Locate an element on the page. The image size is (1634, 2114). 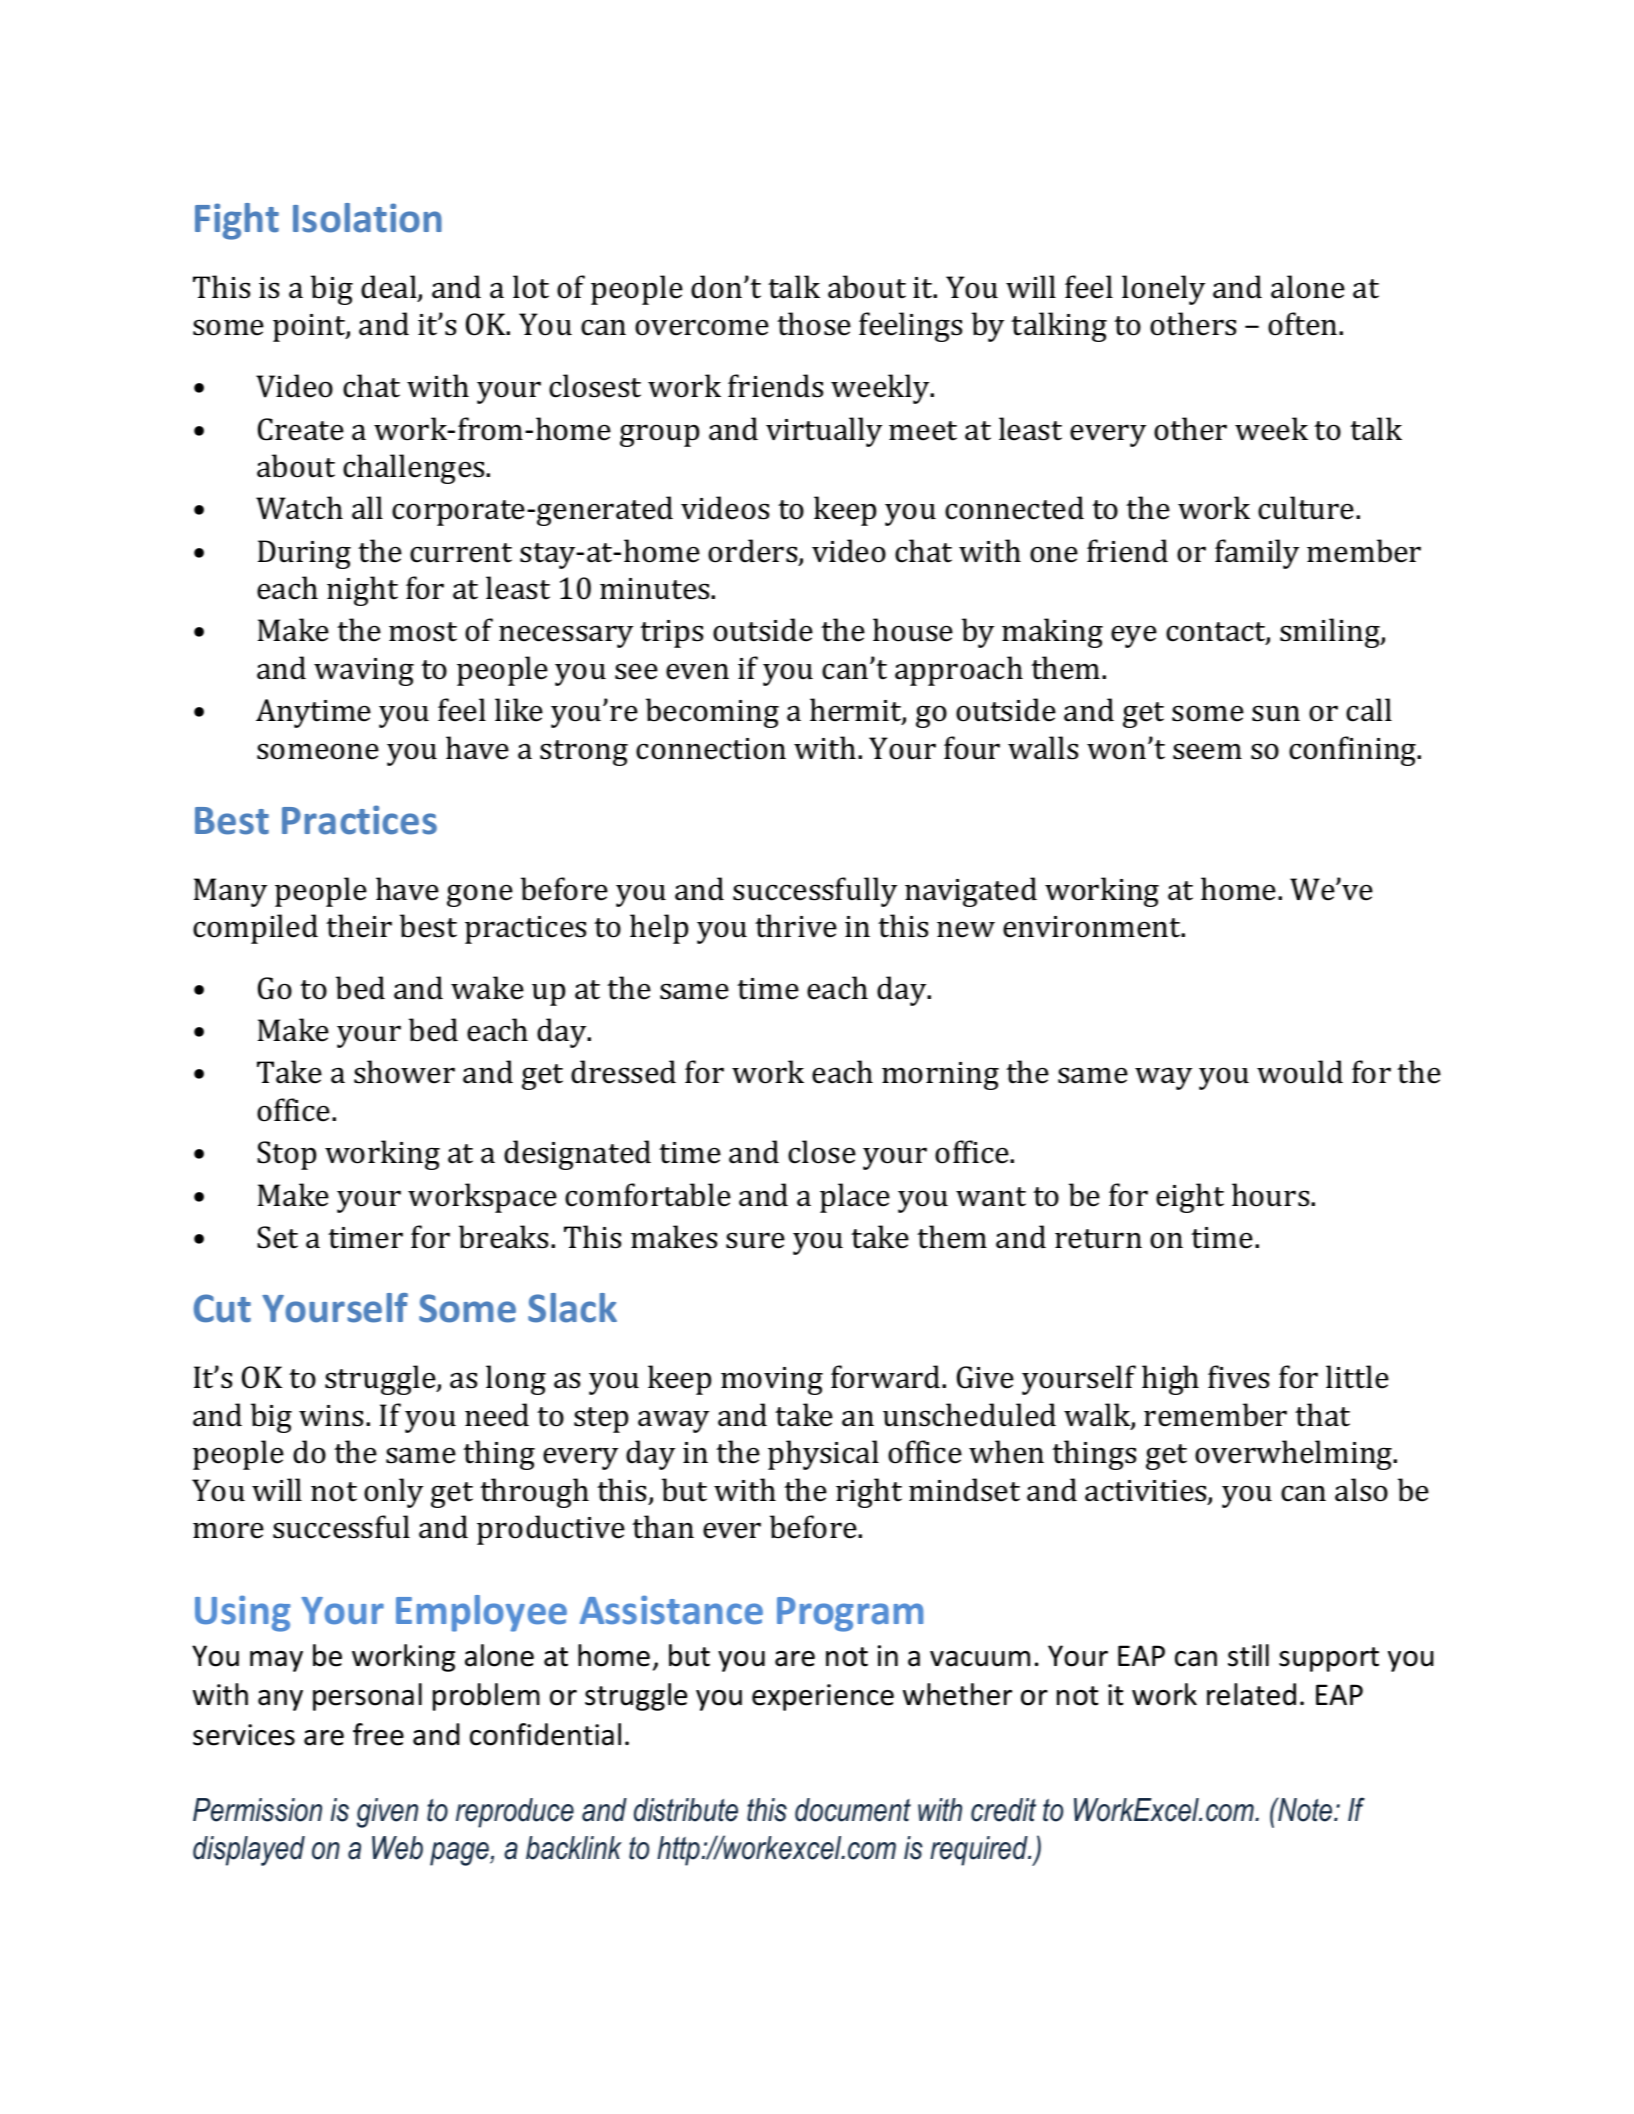
thrive is located at coordinates (796, 926).
